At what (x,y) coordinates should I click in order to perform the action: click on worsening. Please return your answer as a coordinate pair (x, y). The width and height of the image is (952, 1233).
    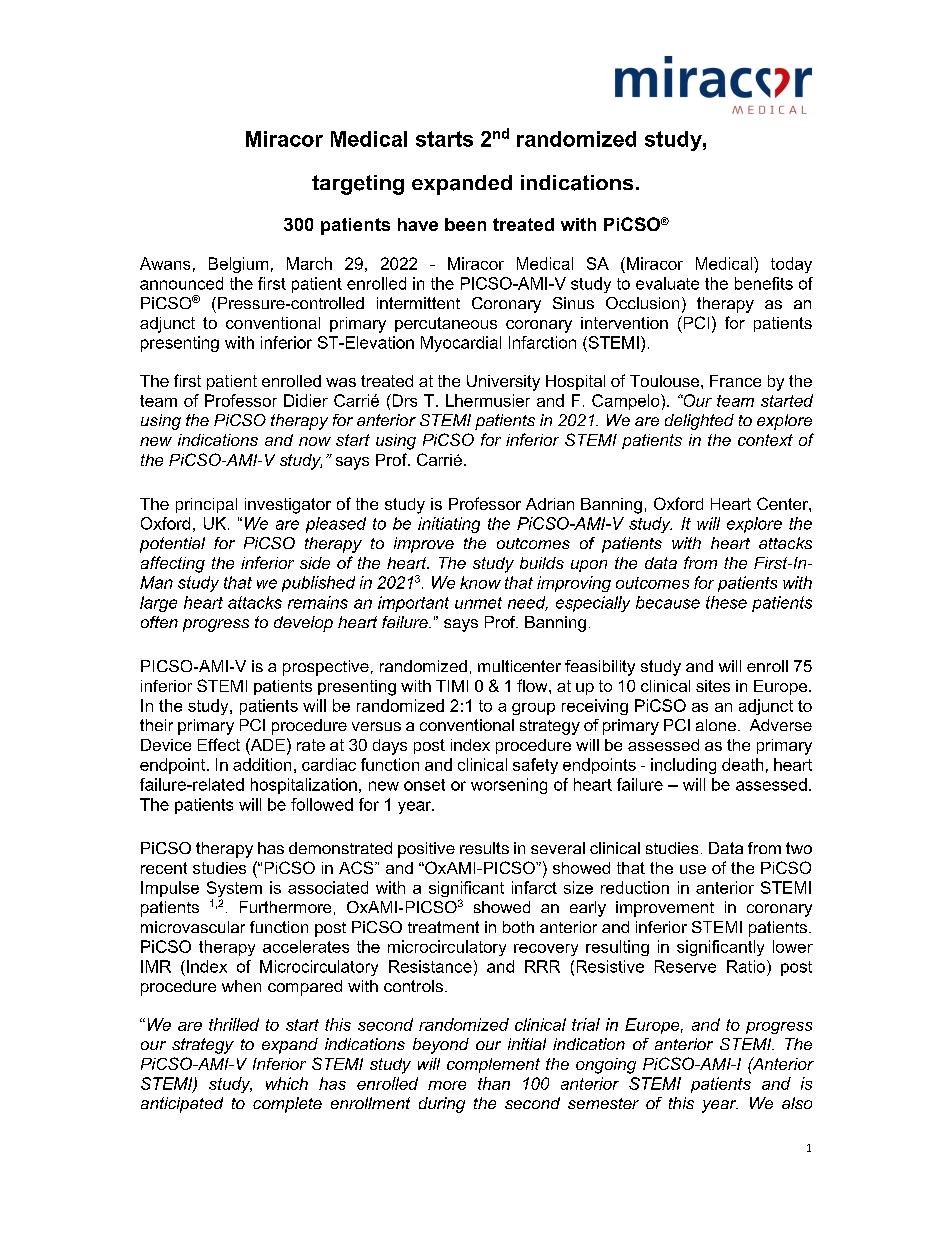
    Looking at the image, I should click on (509, 786).
